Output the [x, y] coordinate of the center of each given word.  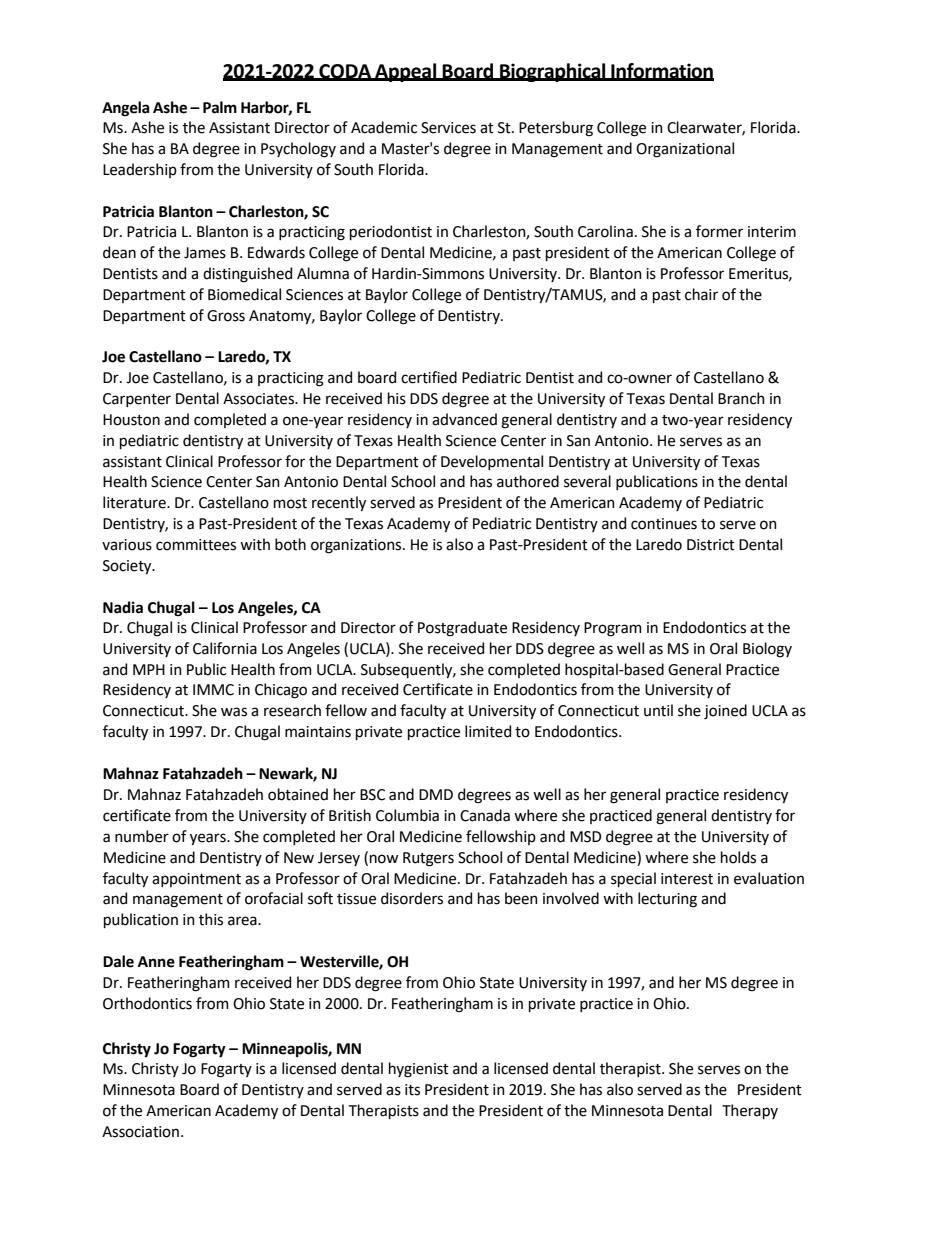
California [225, 648]
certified [429, 377]
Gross [226, 316]
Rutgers [428, 859]
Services [448, 128]
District [711, 545]
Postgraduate [462, 629]
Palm [220, 107]
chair [701, 294]
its [412, 1090]
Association [140, 1132]
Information [661, 71]
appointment [196, 880]
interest [687, 879]
